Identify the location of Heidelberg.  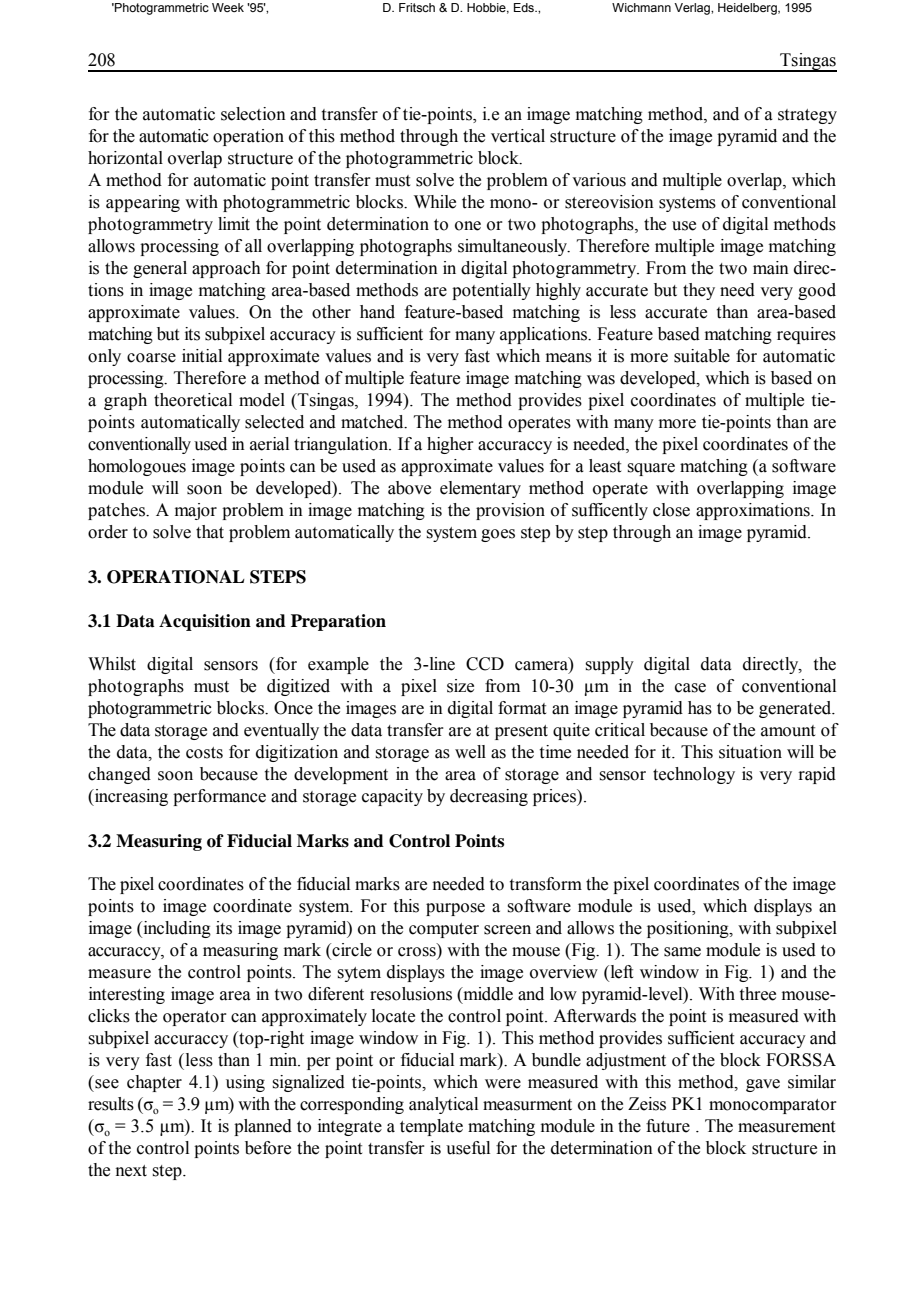
(748, 9).
